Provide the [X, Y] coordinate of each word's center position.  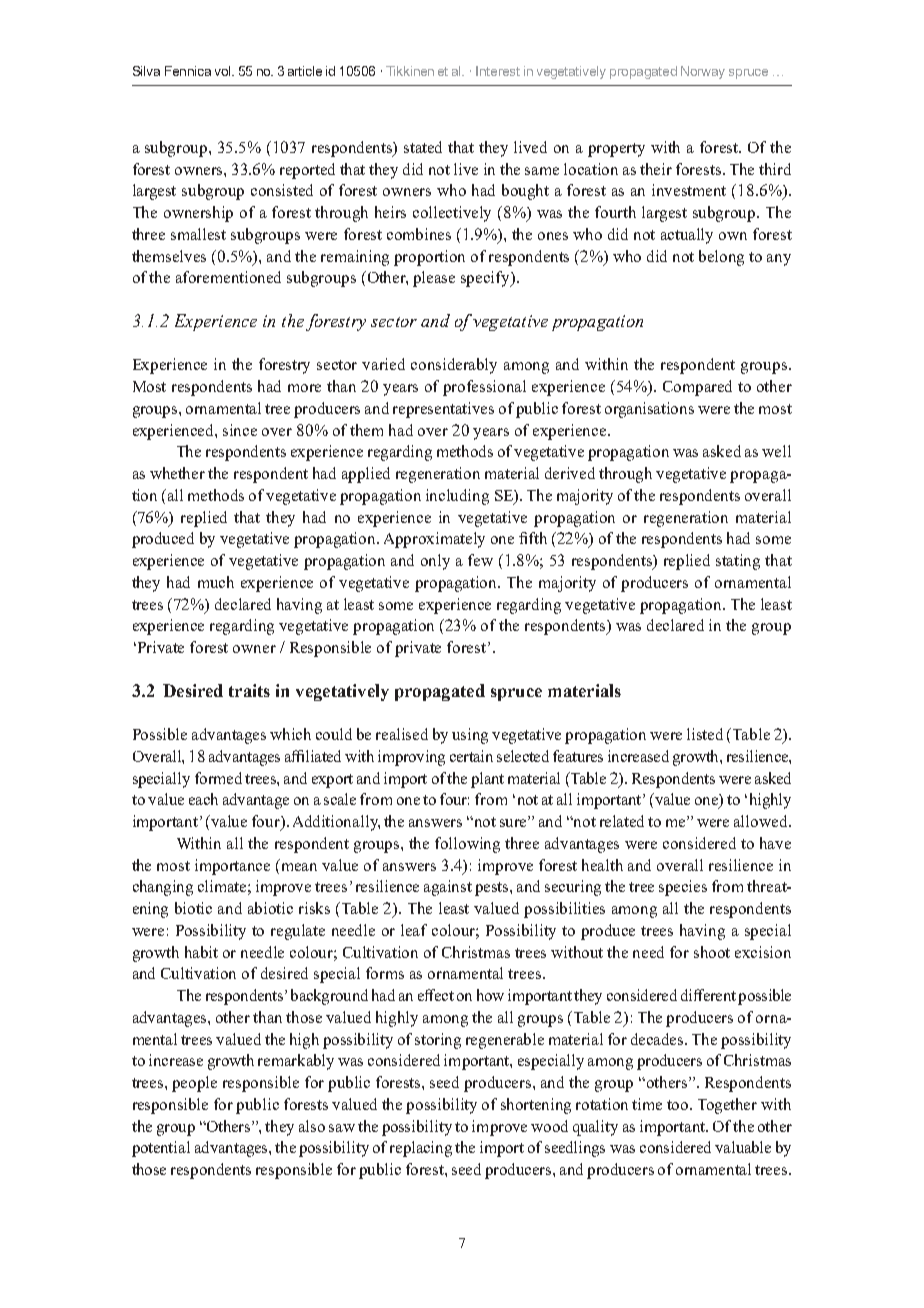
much [216, 582]
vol [224, 71]
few [480, 560]
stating [738, 562]
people [194, 1084]
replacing [421, 1149]
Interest [498, 71]
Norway [703, 72]
